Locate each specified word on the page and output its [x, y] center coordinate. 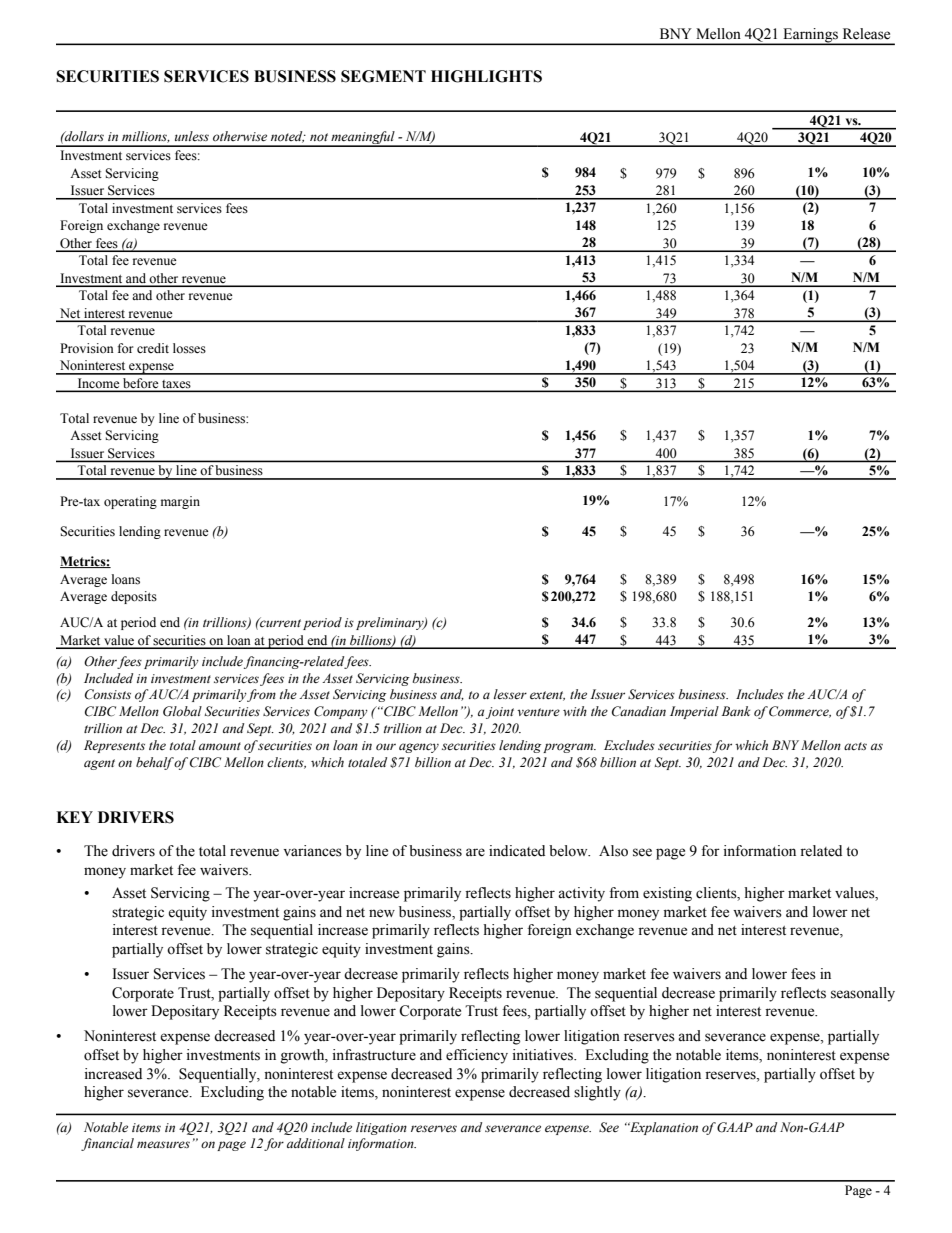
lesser [510, 694]
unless [192, 136]
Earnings [810, 36]
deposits [134, 597]
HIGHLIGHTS [486, 76]
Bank [736, 711]
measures [163, 1144]
